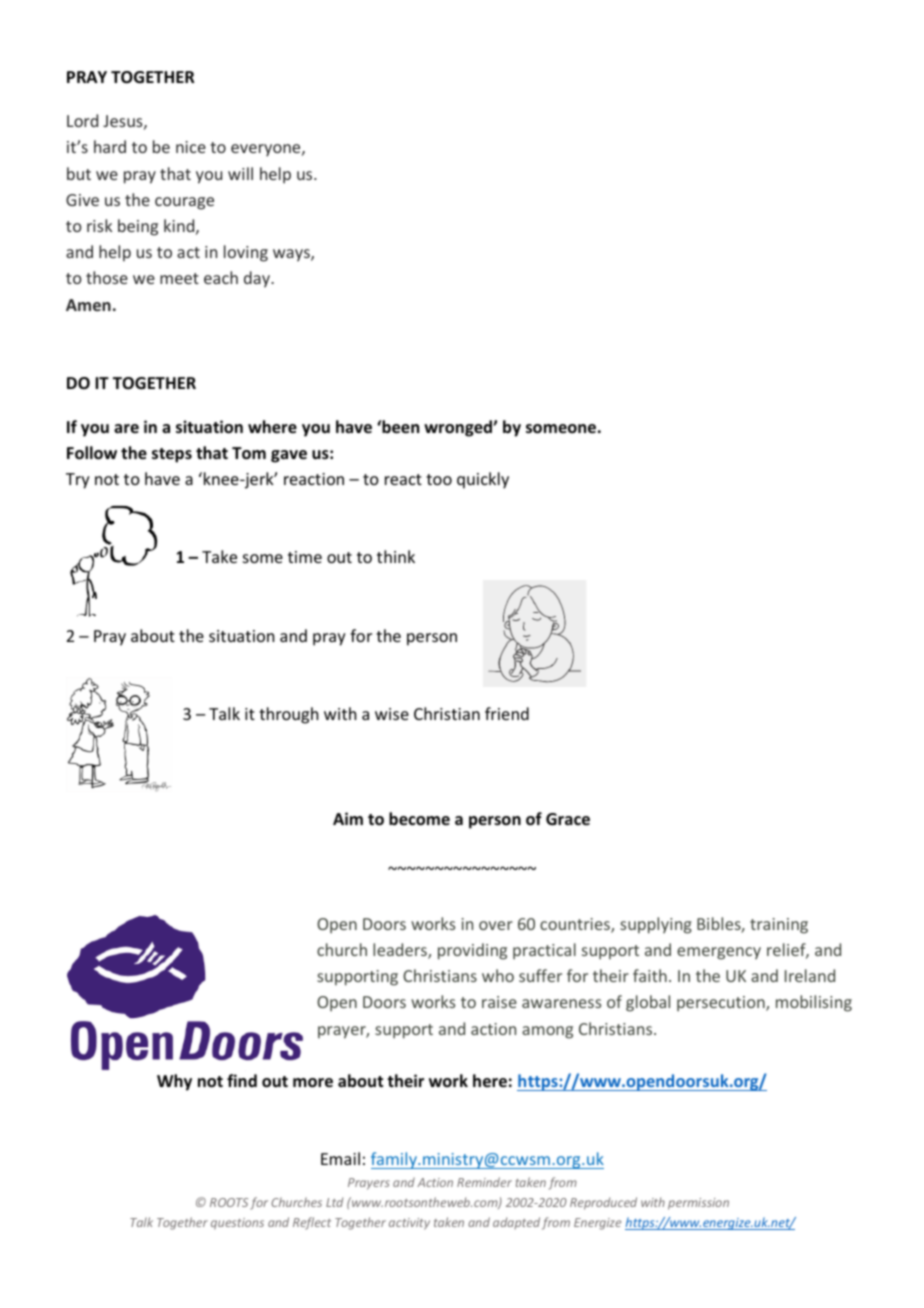 The height and width of the screenshot is (1308, 924). What do you see at coordinates (507, 713) in the screenshot?
I see `friend` at bounding box center [507, 713].
